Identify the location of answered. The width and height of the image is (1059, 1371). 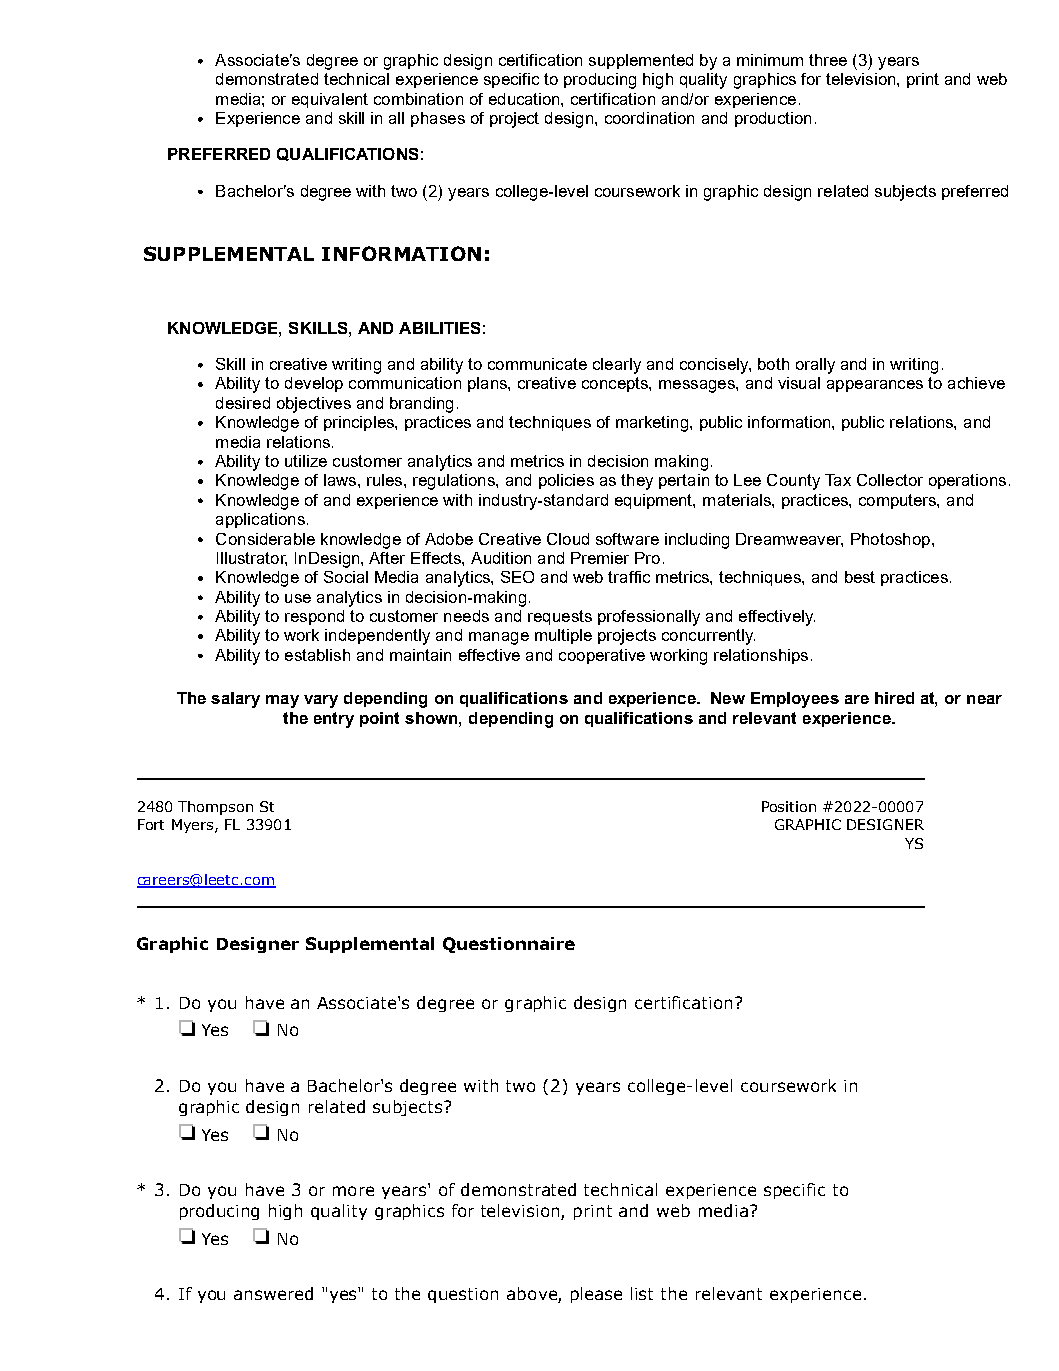
(273, 1293).
